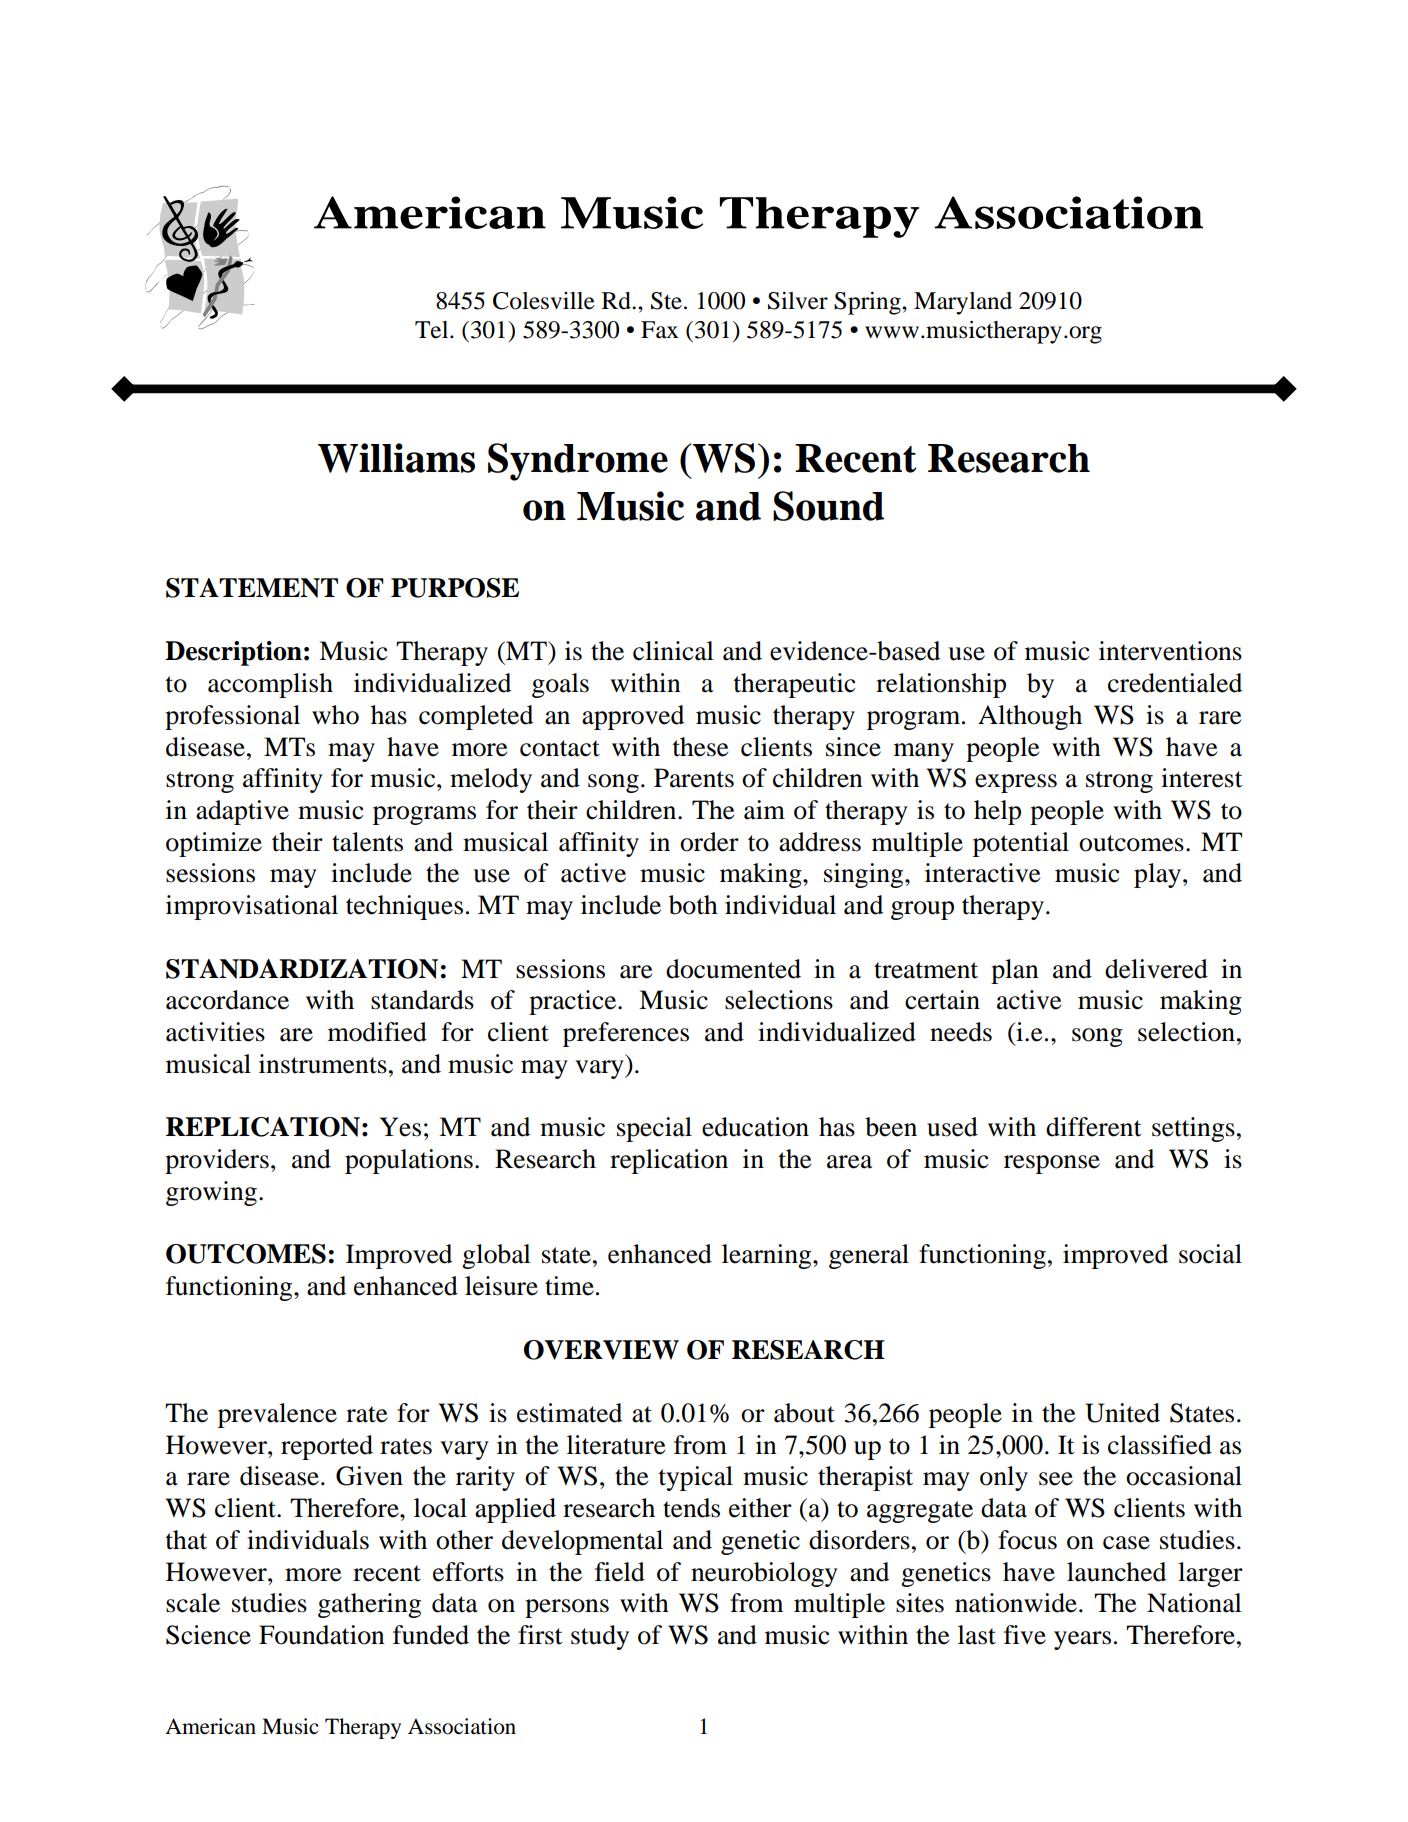 This page has width=1408, height=1822. Describe the element at coordinates (963, 303) in the page. I see `Maryland` at that location.
